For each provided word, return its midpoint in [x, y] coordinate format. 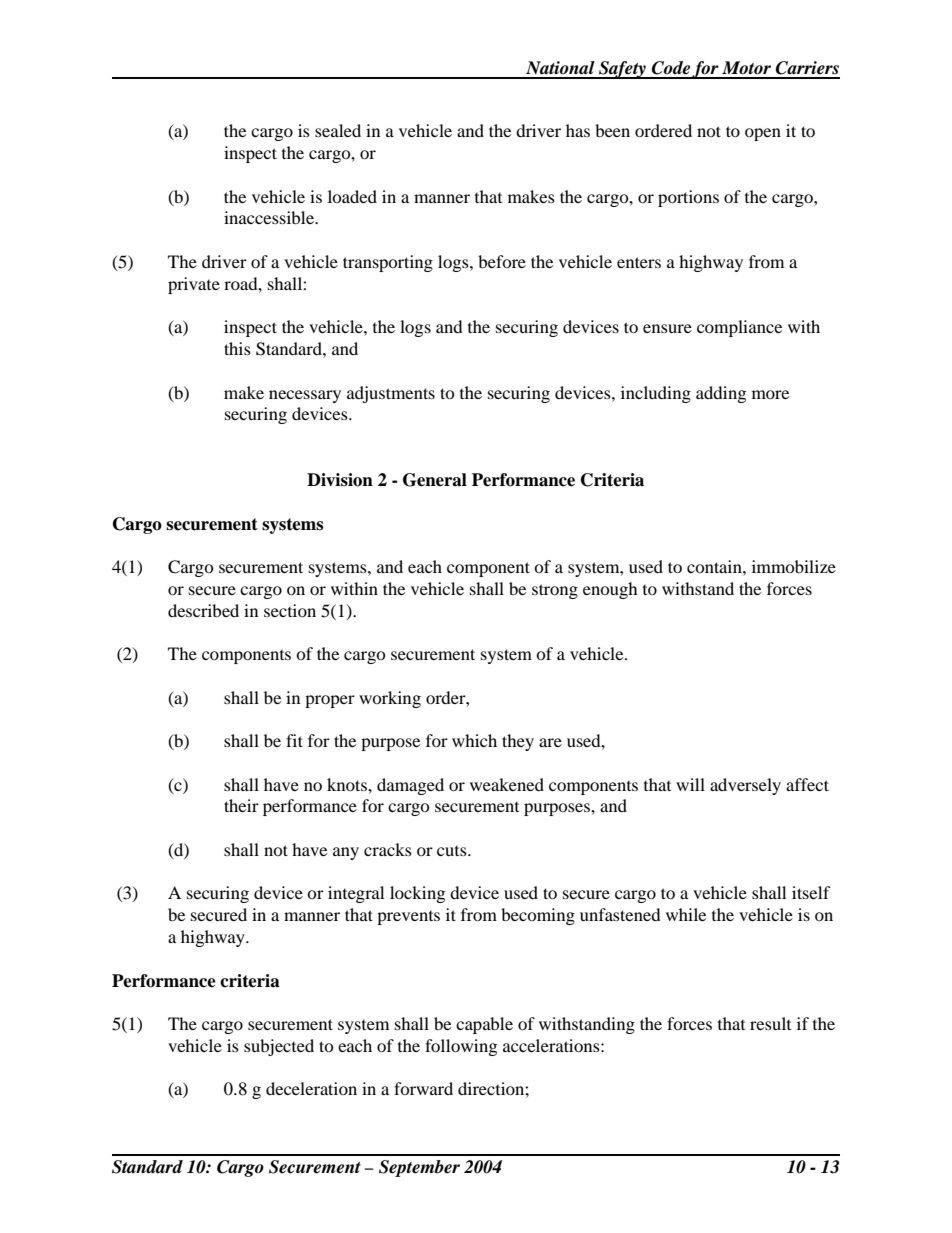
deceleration [311, 1088]
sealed [338, 130]
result [770, 1023]
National [560, 68]
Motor [746, 68]
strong [555, 591]
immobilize [794, 566]
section [290, 610]
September [419, 1168]
